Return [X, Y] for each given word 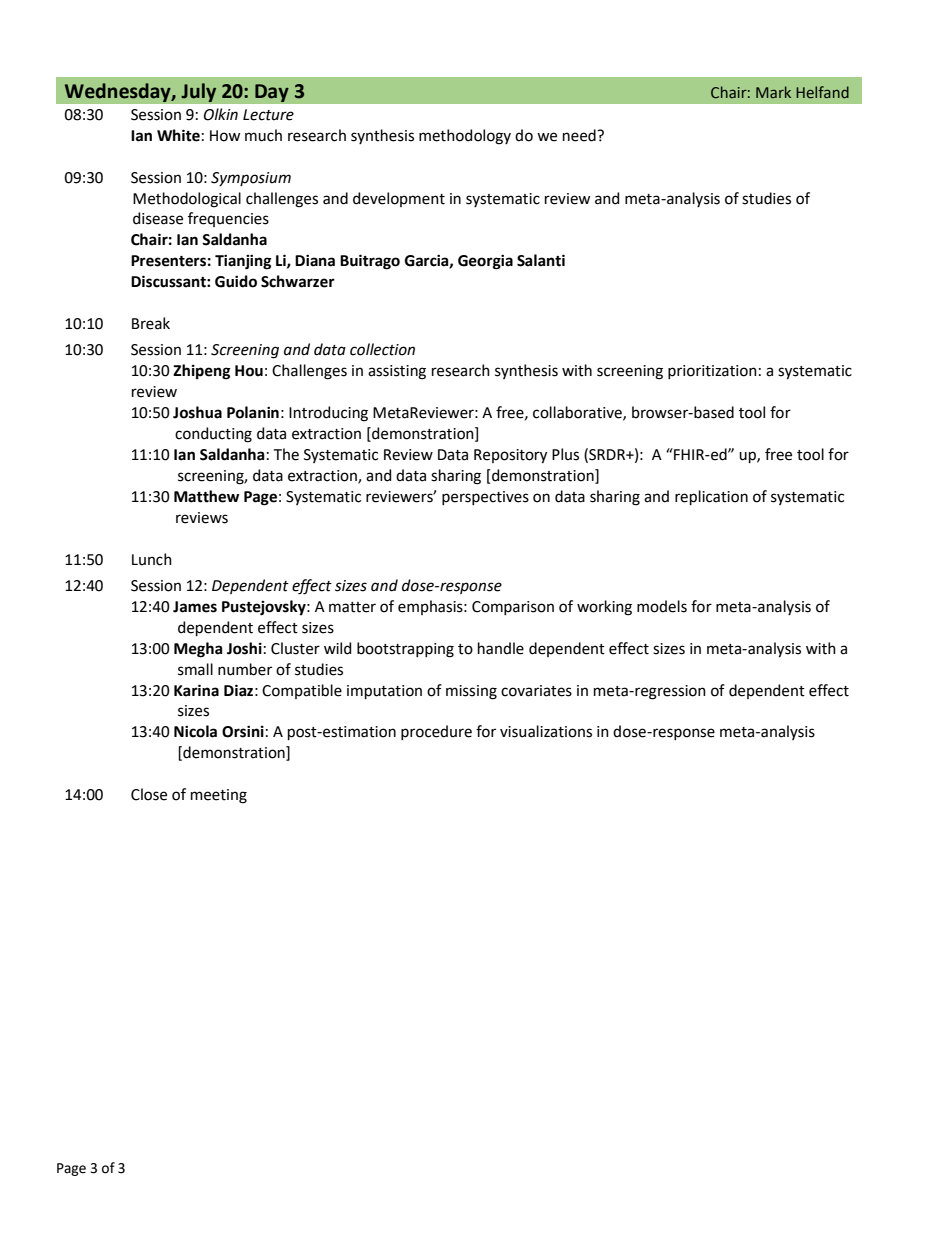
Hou [249, 371]
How [225, 136]
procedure [436, 732]
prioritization [712, 372]
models [662, 606]
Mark [773, 92]
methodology [465, 137]
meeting [219, 796]
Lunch [152, 559]
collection [382, 349]
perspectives [485, 498]
